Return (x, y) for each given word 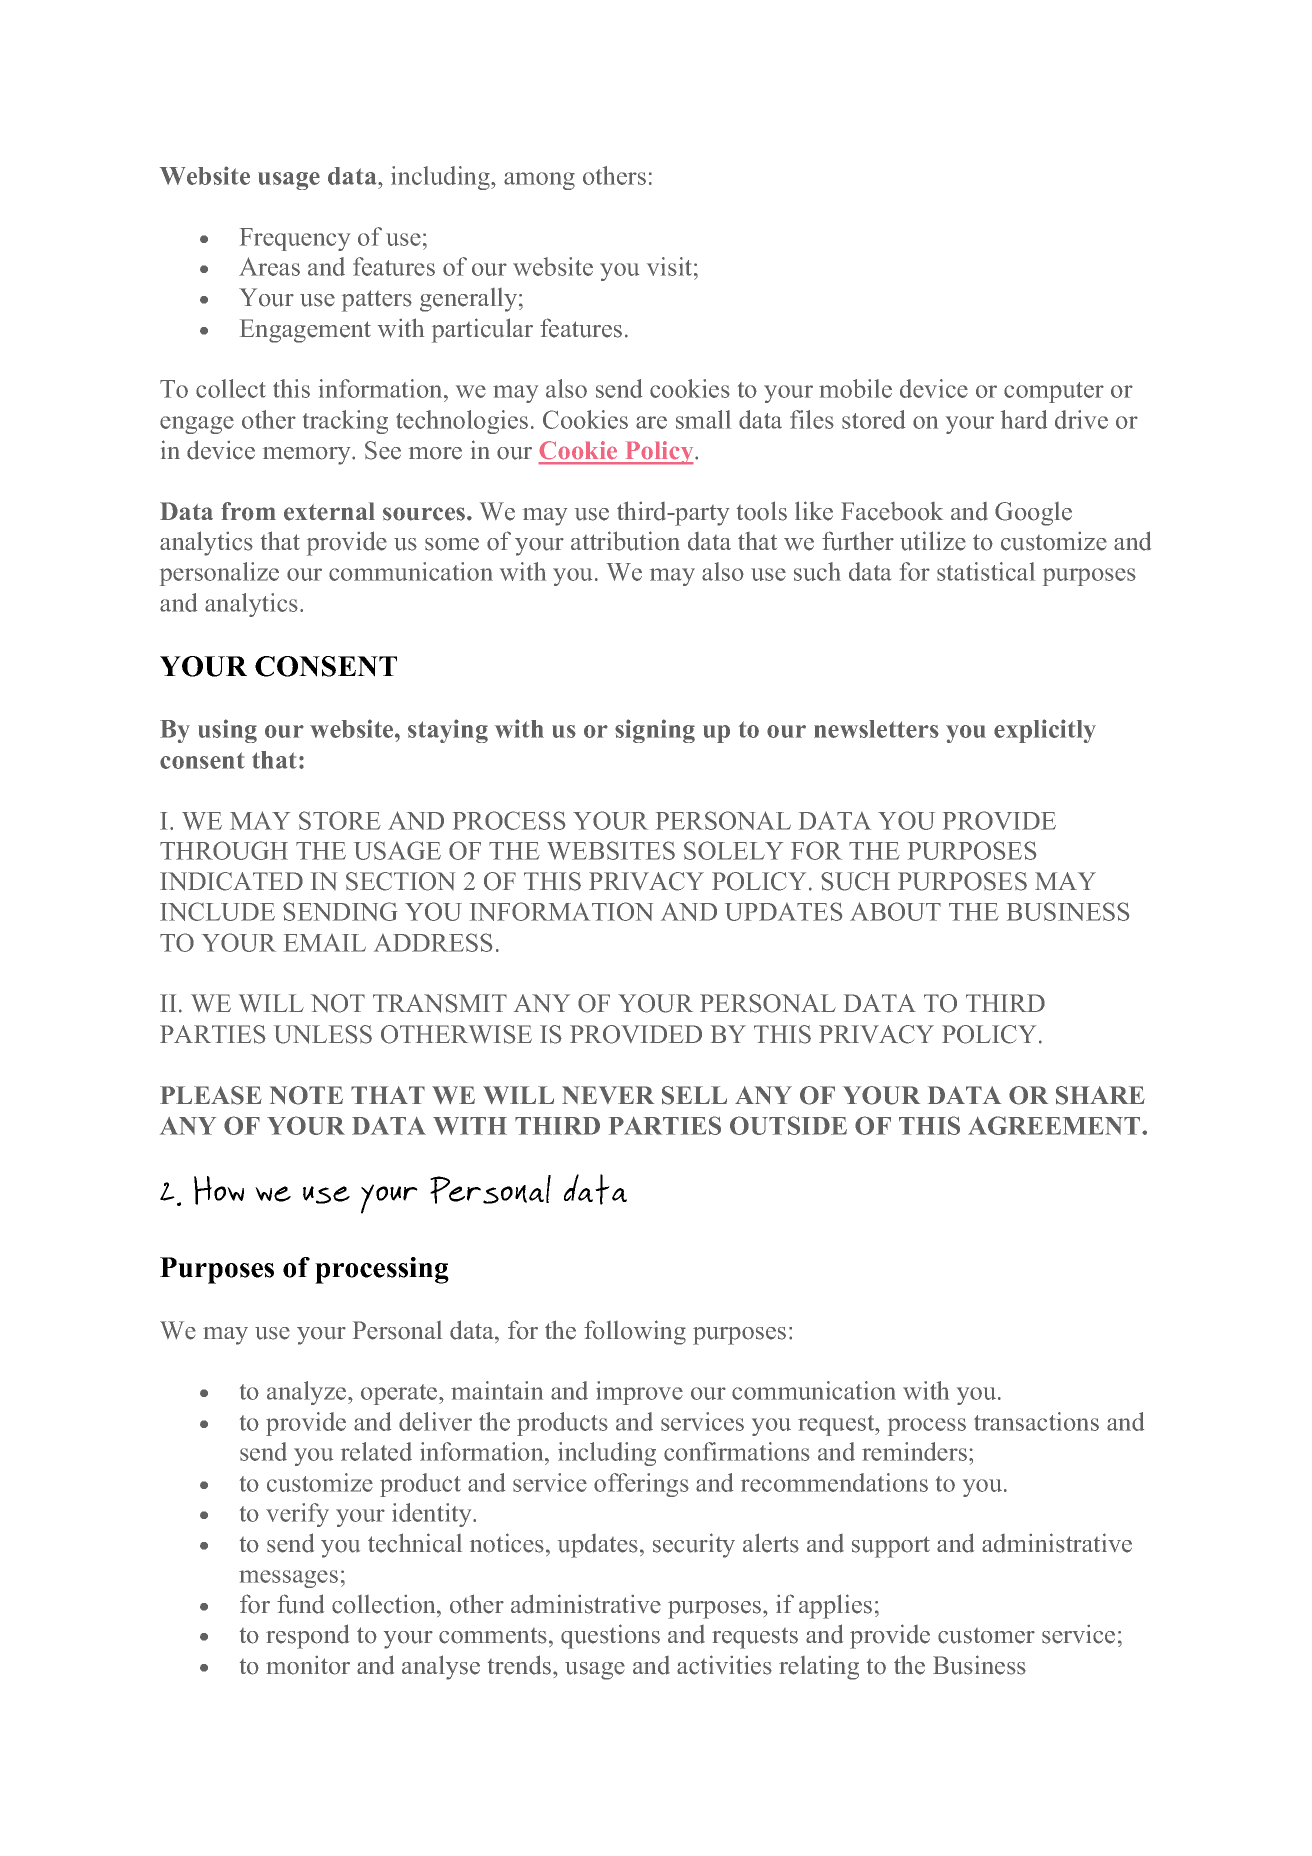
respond (307, 1636)
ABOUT (895, 911)
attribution (625, 541)
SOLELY (733, 850)
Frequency (295, 239)
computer (1054, 392)
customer (986, 1636)
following (635, 1332)
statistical (986, 571)
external (329, 511)
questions (610, 1636)
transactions (1036, 1421)
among (539, 181)
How (219, 1190)
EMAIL (325, 943)
